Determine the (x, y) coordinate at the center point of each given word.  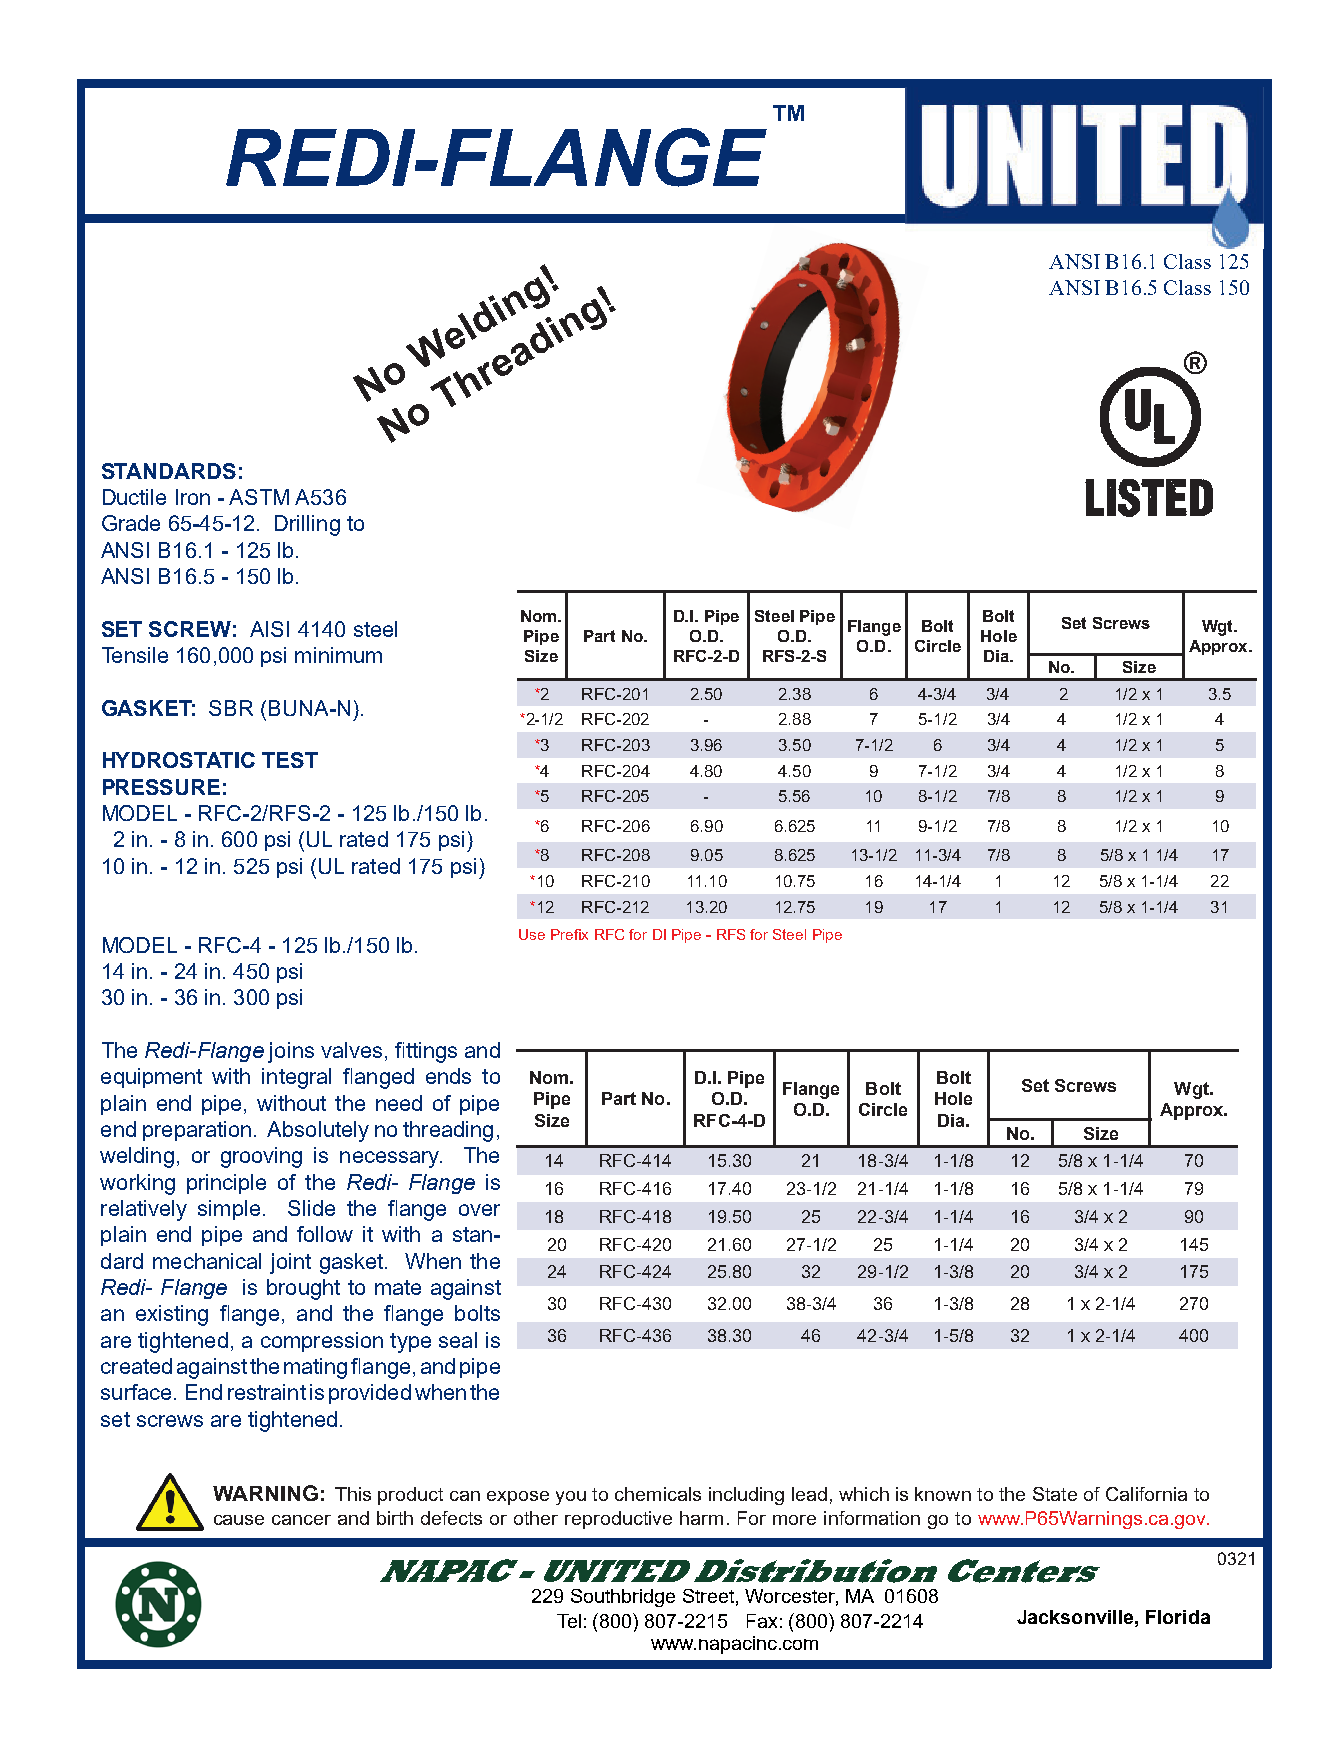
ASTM (259, 497)
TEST (290, 760)
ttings (431, 1052)
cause (239, 1520)
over (479, 1210)
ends (448, 1076)
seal (458, 1340)
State (1055, 1494)
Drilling (307, 525)
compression (322, 1342)
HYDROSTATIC (179, 760)
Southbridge (623, 1598)
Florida (1178, 1617)
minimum (338, 655)
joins (291, 1052)
